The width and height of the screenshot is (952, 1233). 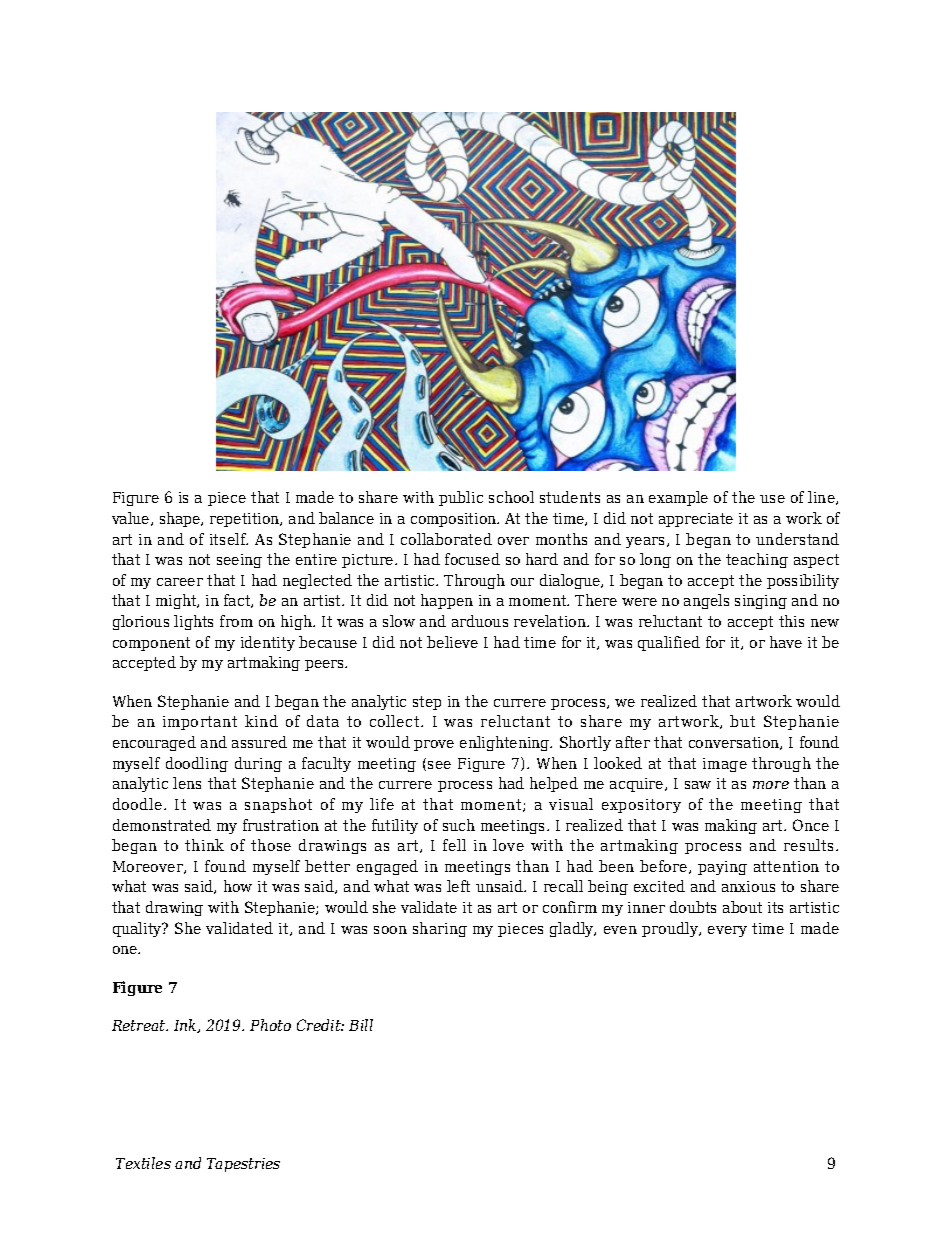 I want to click on think, so click(x=204, y=845).
